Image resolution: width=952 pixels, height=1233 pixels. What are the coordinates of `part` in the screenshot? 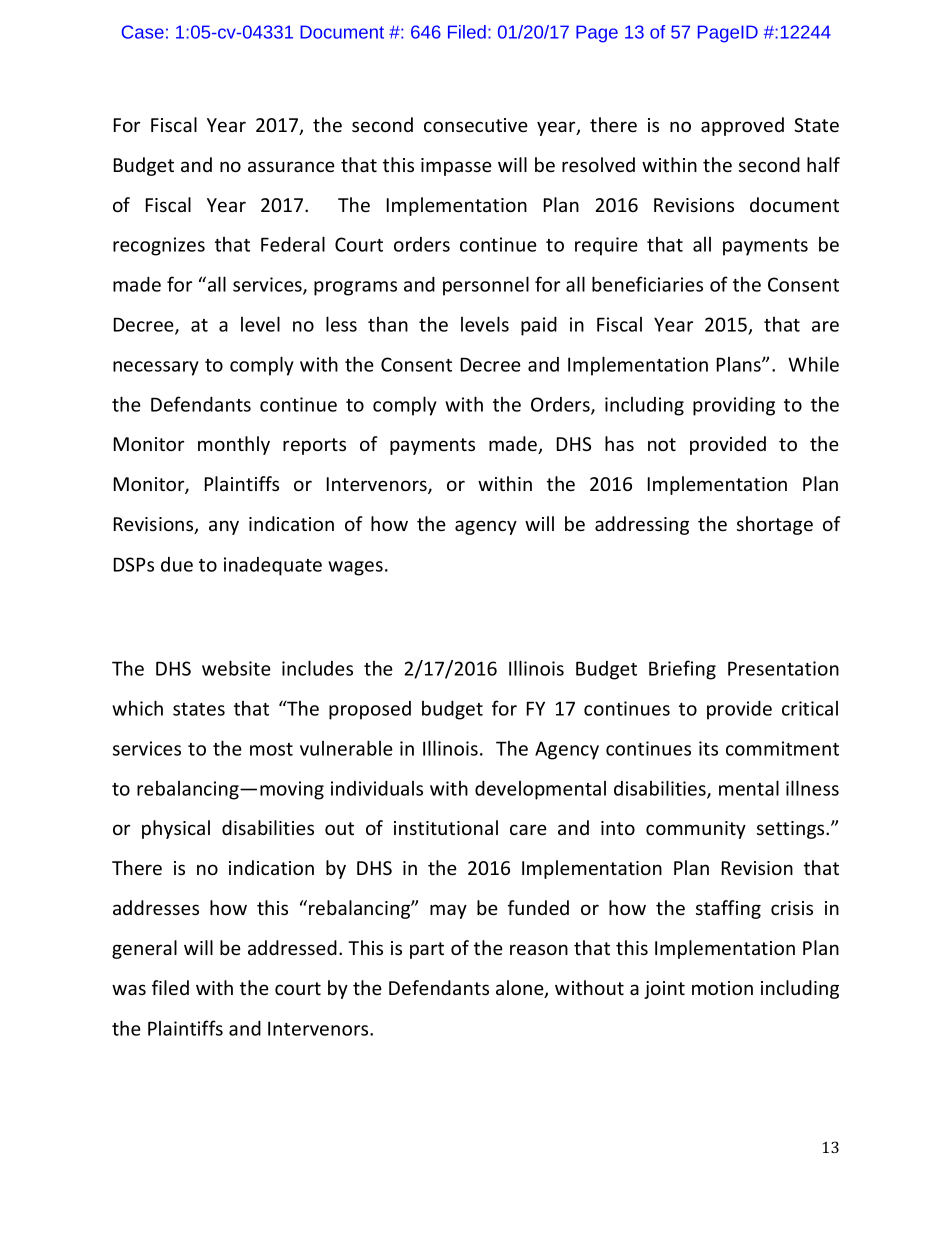 It's located at (427, 950).
